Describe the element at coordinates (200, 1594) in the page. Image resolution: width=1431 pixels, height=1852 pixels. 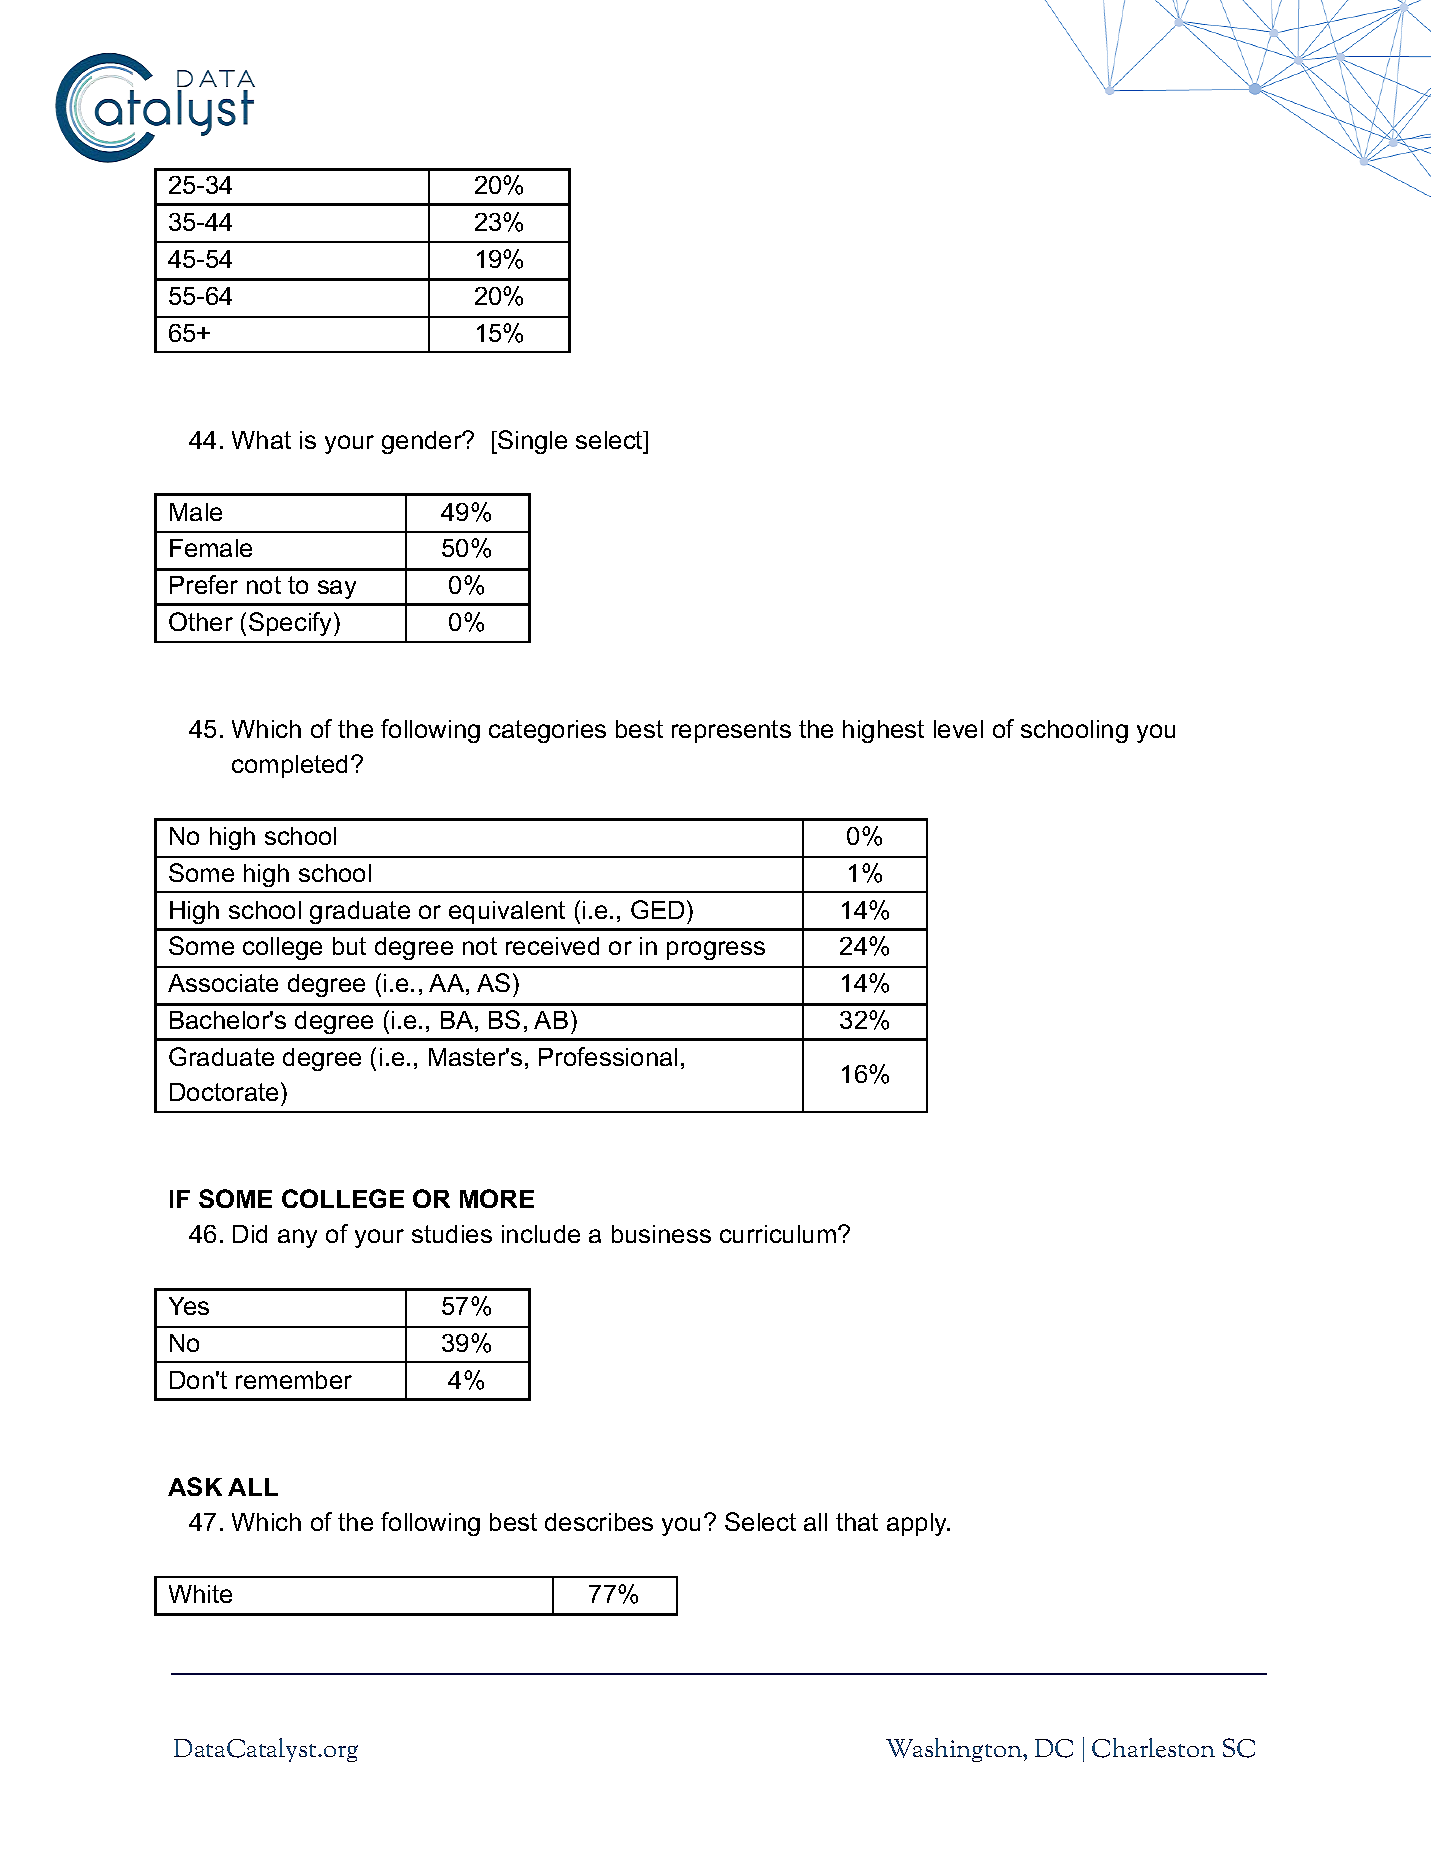
I see `White` at that location.
